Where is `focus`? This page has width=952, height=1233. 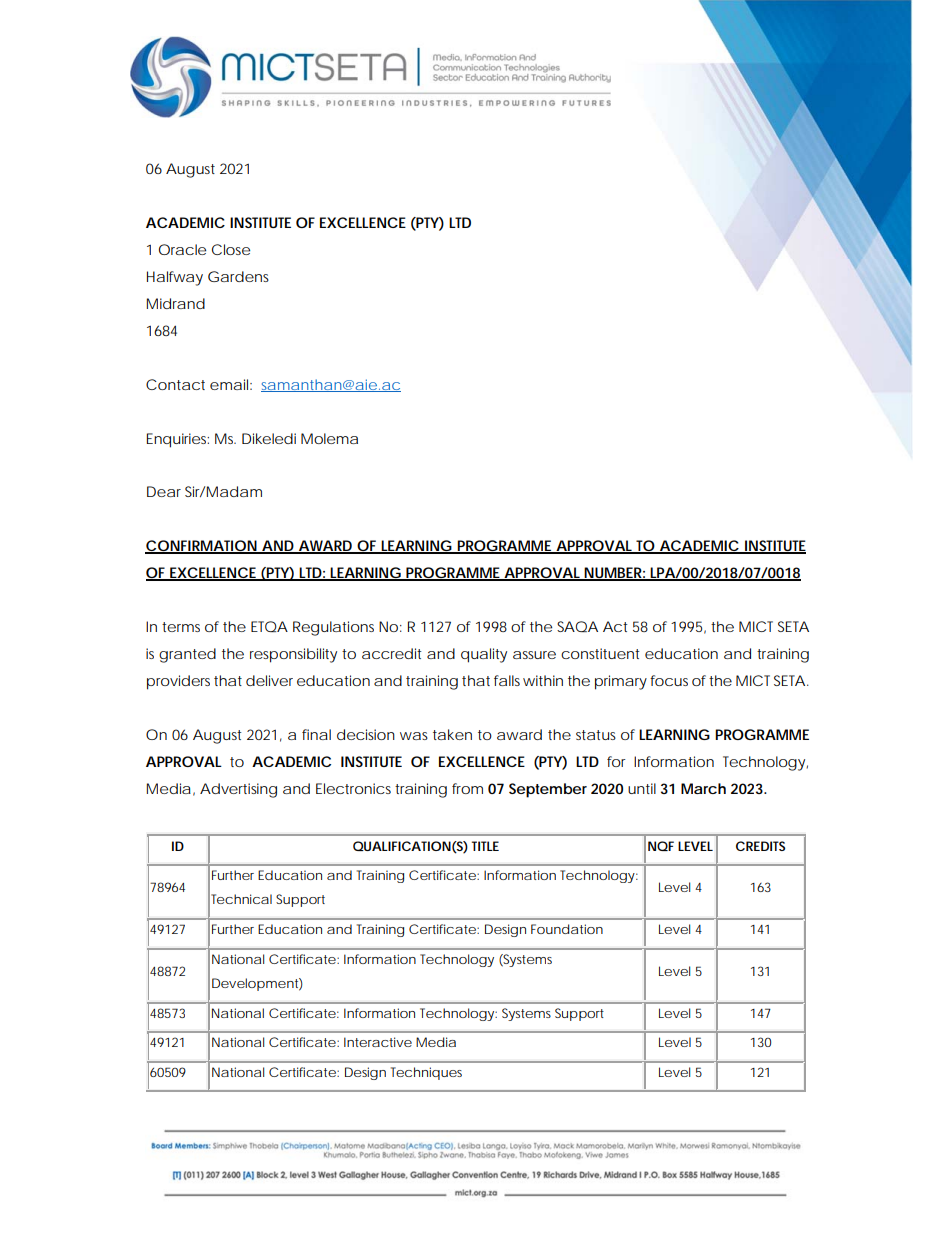
focus is located at coordinates (669, 680).
